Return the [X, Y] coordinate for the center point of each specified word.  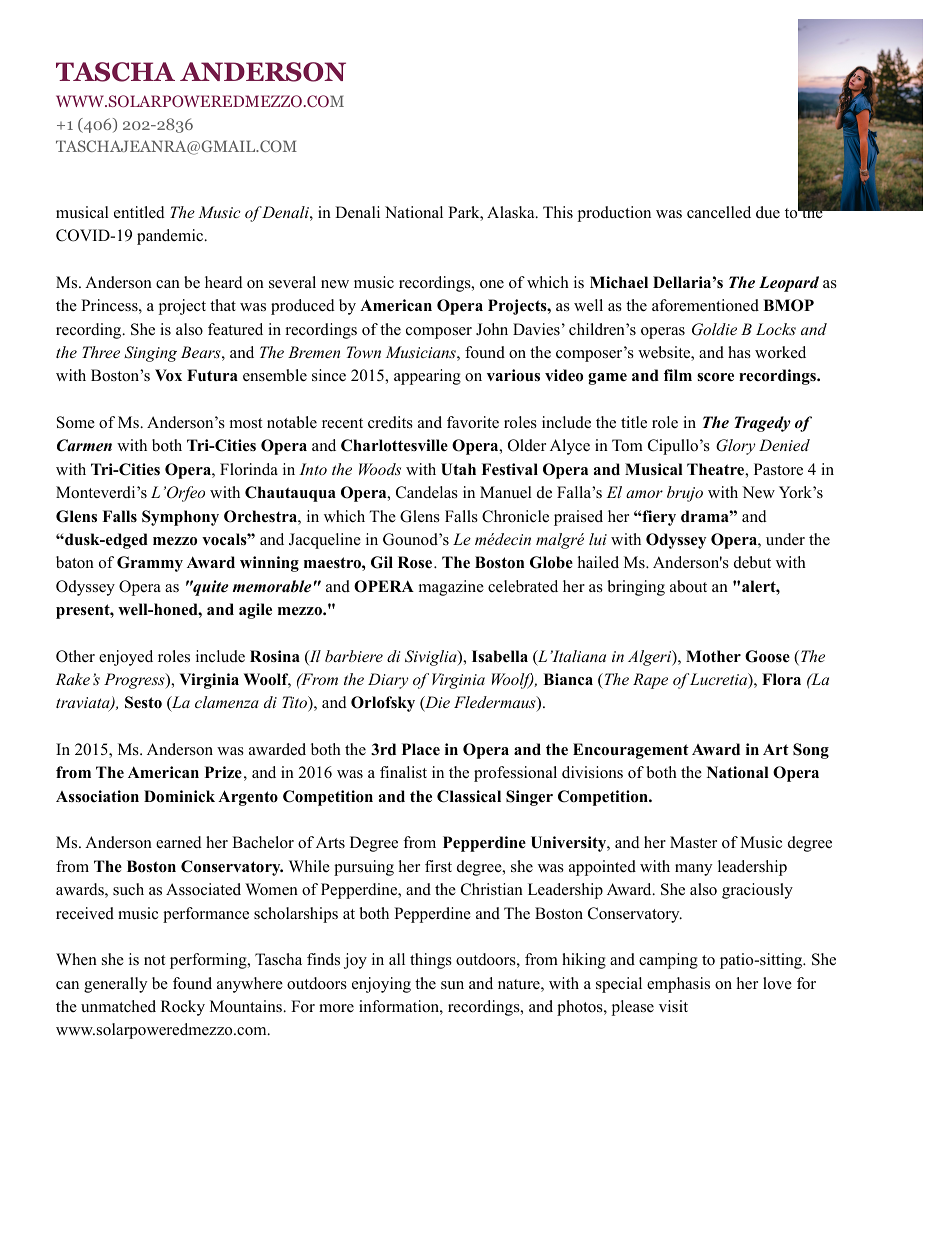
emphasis [678, 985]
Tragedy [762, 424]
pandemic [171, 237]
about [688, 586]
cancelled [719, 212]
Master [693, 842]
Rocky [183, 1008]
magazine [451, 588]
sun [452, 985]
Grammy [150, 564]
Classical [469, 796]
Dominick [179, 796]
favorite [473, 422]
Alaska [512, 212]
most [246, 423]
